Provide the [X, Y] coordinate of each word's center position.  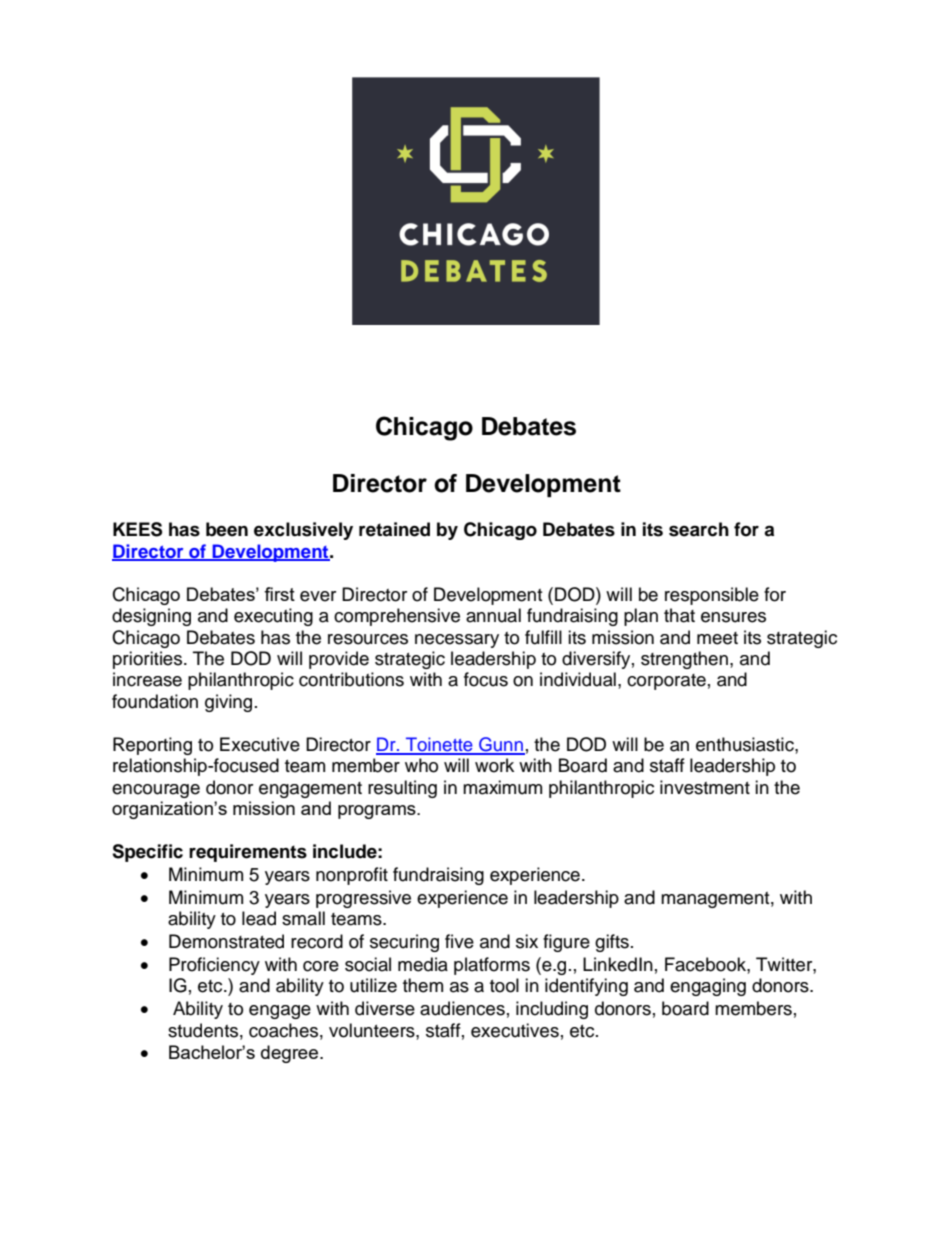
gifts [612, 943]
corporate [666, 682]
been [227, 529]
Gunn [501, 745]
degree [289, 1054]
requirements [248, 853]
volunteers [373, 1030]
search [699, 529]
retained [394, 529]
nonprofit [352, 876]
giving [228, 703]
